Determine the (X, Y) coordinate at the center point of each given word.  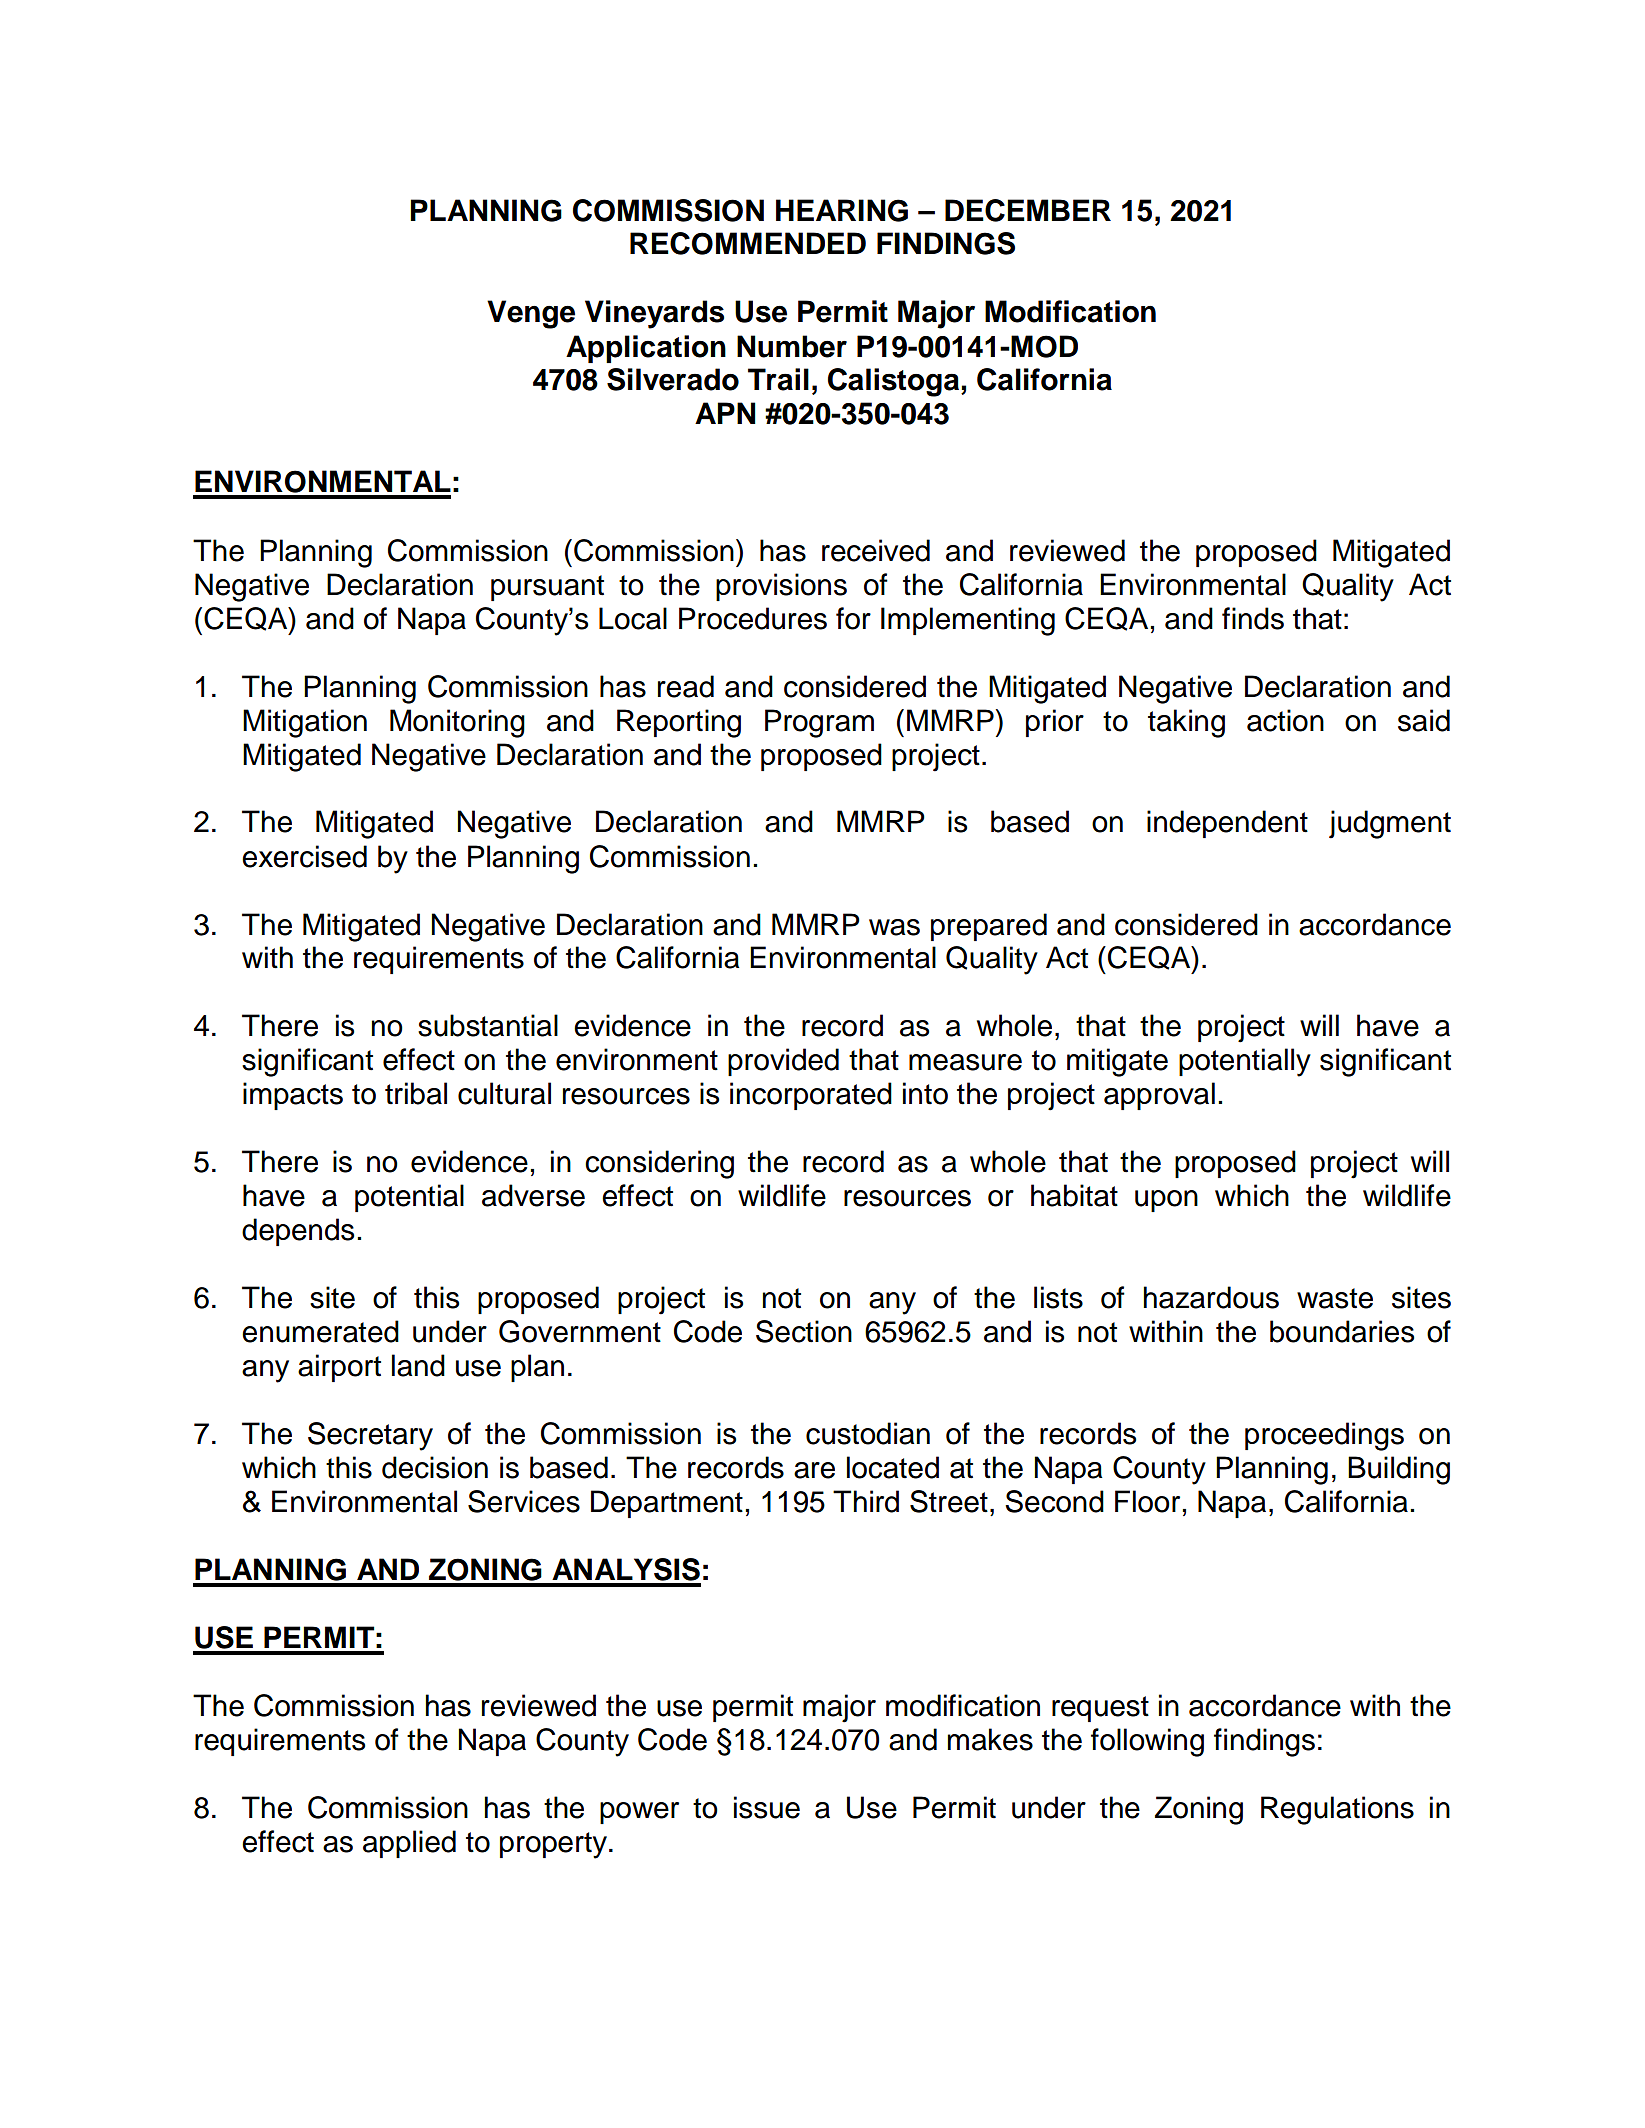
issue (767, 1807)
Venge (531, 314)
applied (409, 1844)
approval (1159, 1096)
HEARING (842, 210)
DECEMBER (1028, 210)
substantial (488, 1025)
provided (783, 1062)
